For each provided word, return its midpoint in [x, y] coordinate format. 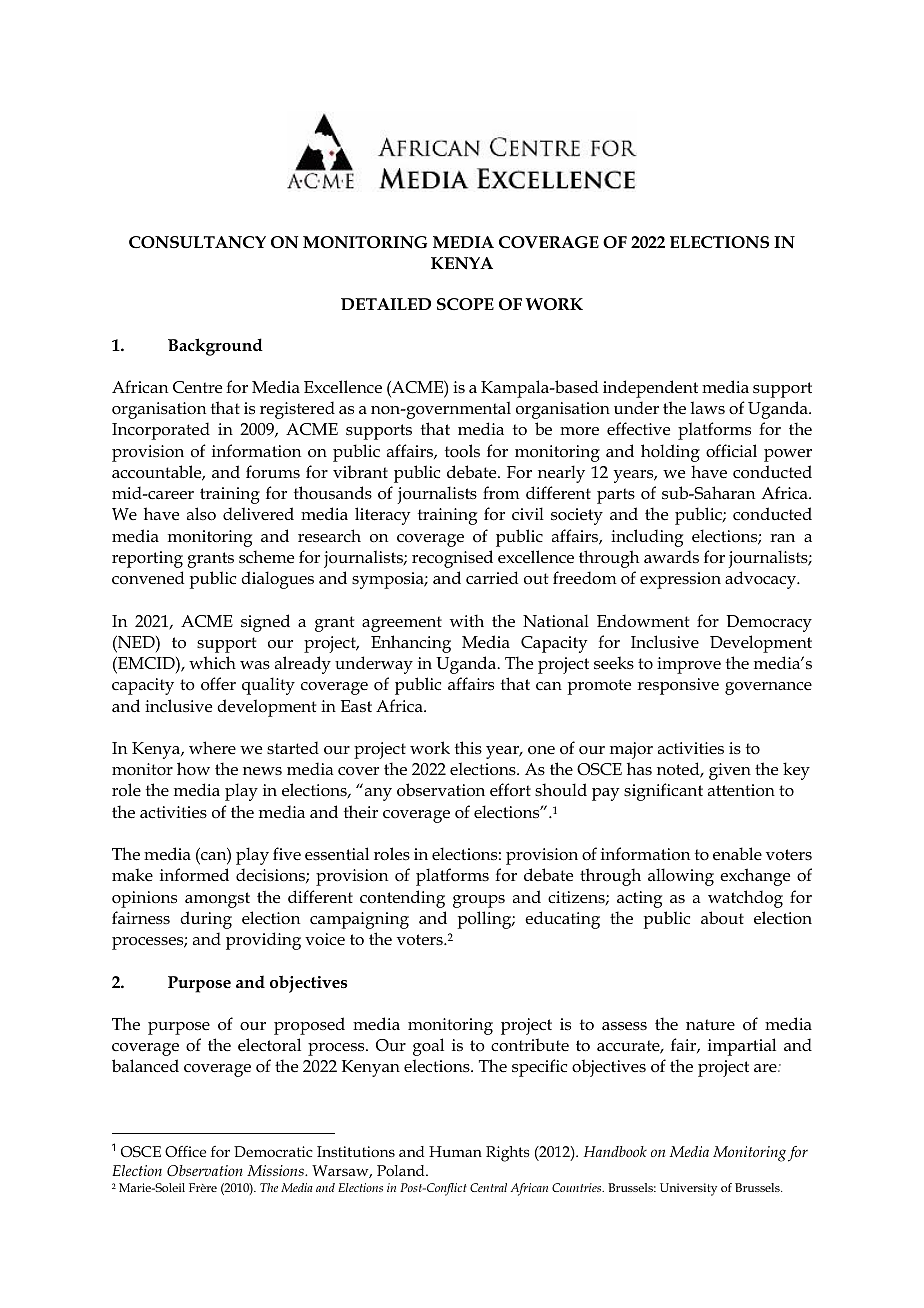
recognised [452, 559]
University [688, 1189]
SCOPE [465, 304]
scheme [266, 557]
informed [194, 875]
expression [680, 580]
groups [479, 901]
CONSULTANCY [197, 242]
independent [650, 389]
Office [185, 1151]
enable [737, 854]
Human [455, 1151]
